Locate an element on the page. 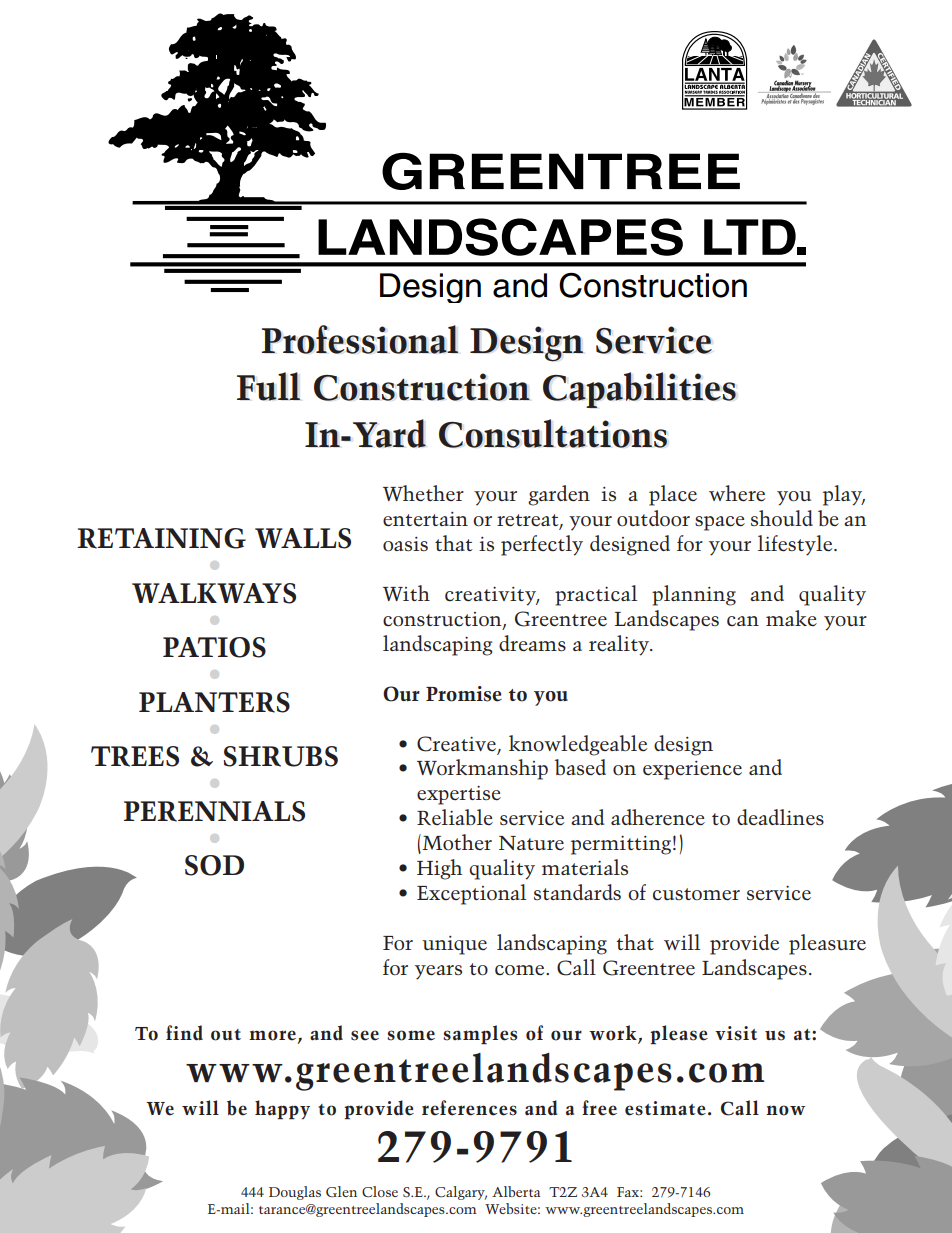 This page has height=1233, width=952. Douglas is located at coordinates (295, 1193).
